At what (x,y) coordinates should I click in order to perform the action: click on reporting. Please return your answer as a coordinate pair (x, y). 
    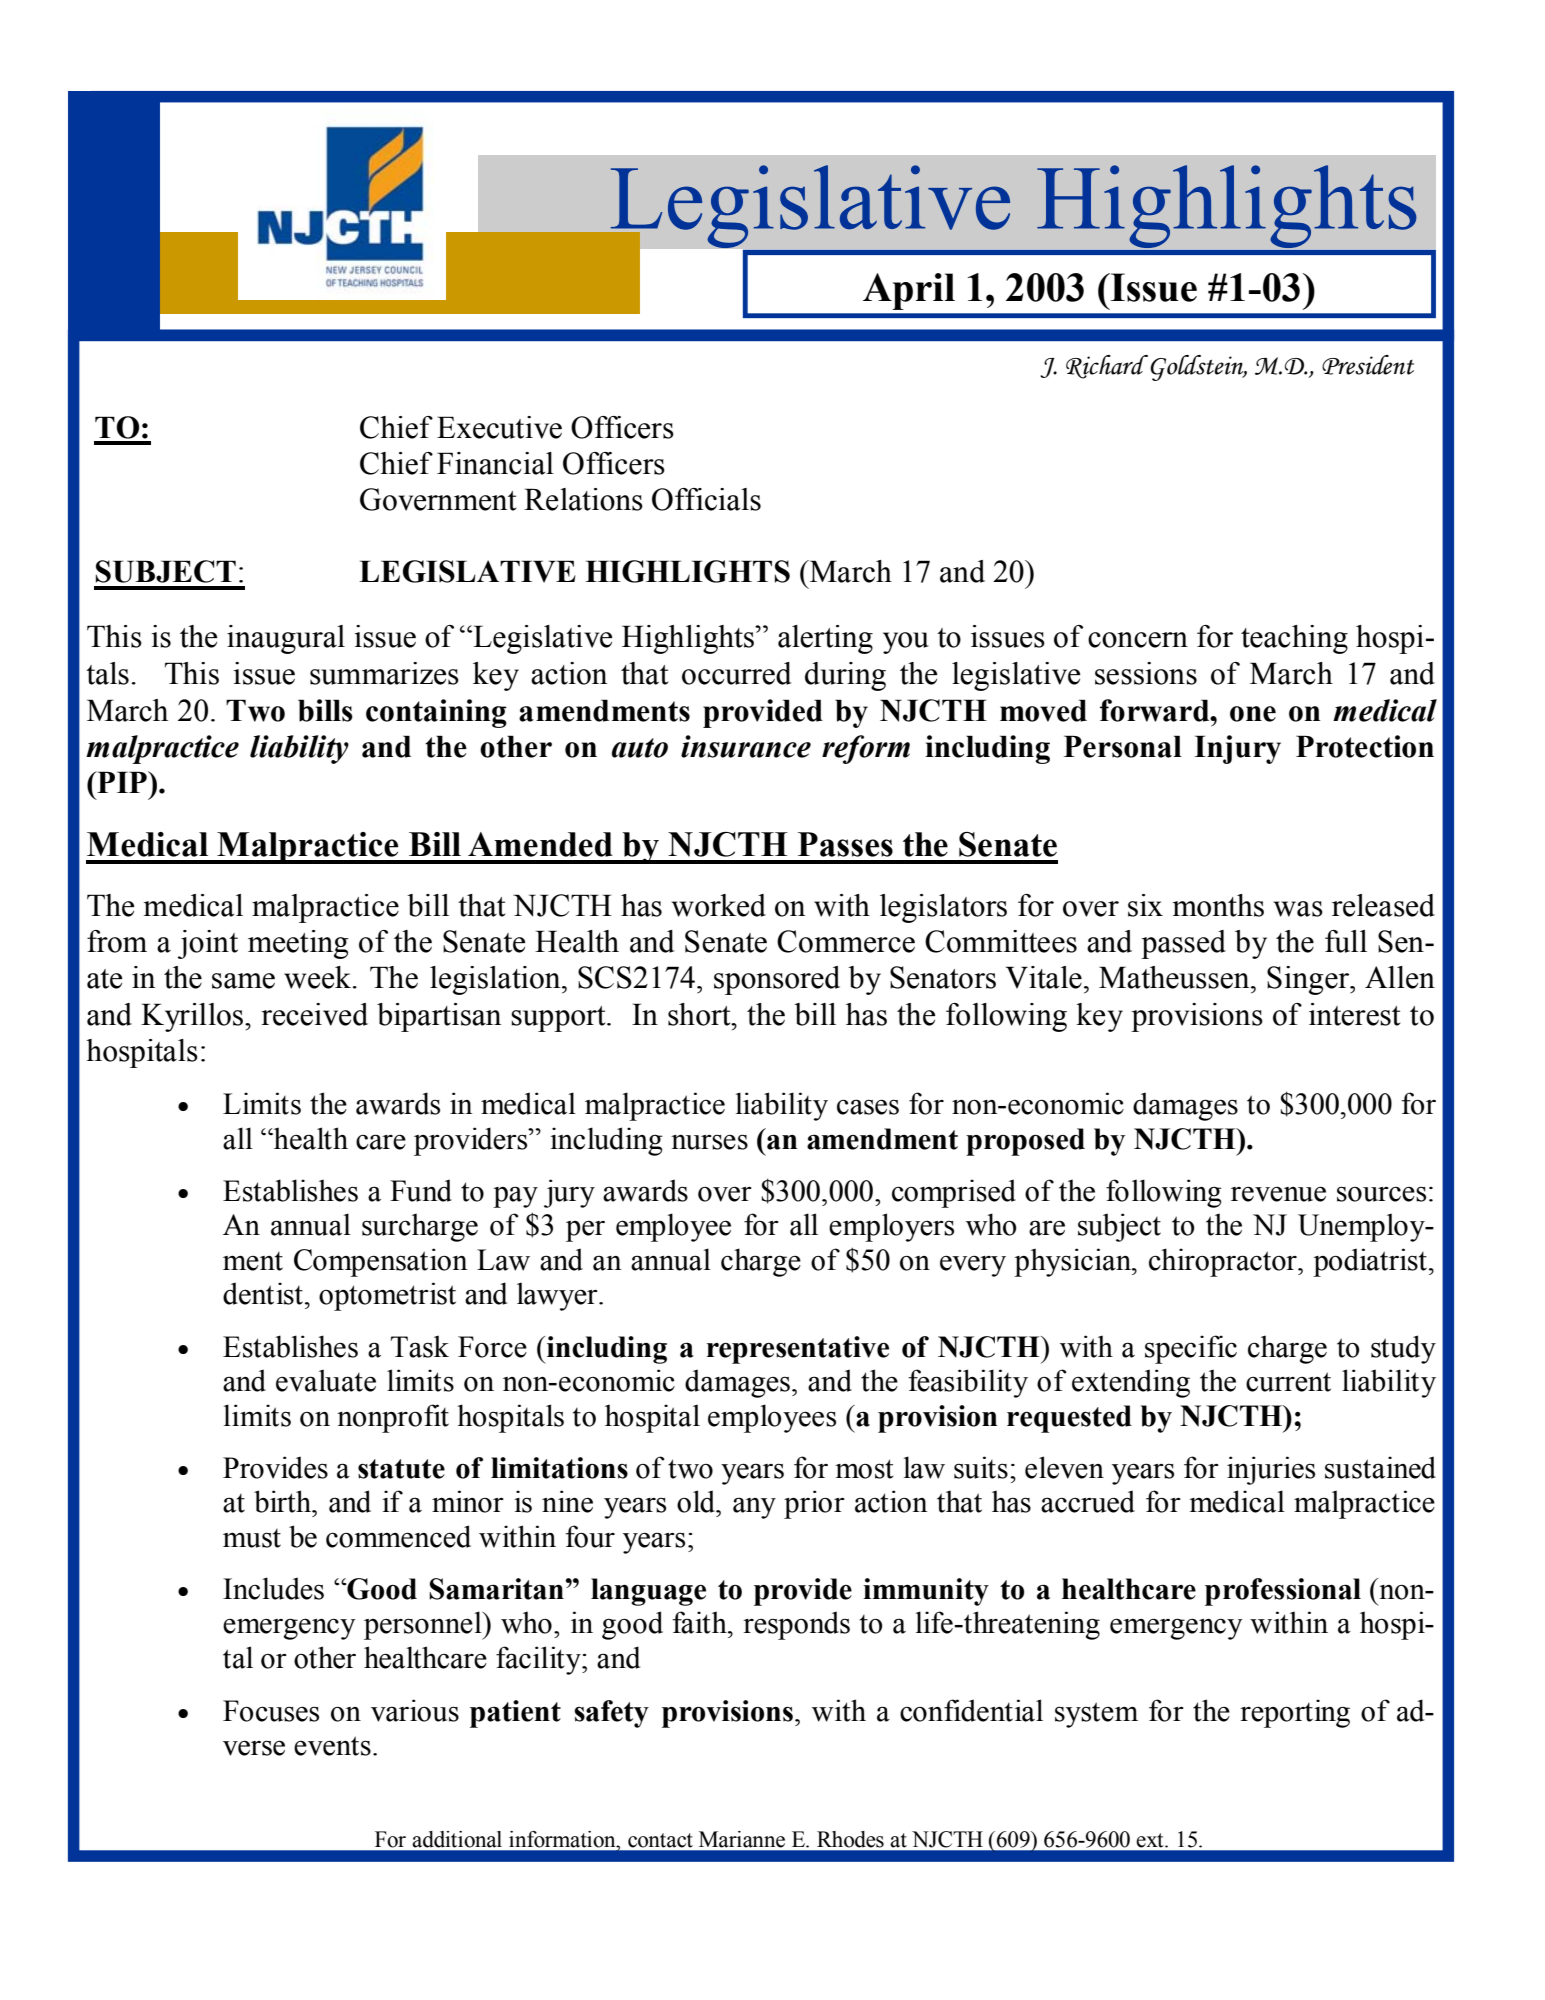
    Looking at the image, I should click on (1295, 1713).
